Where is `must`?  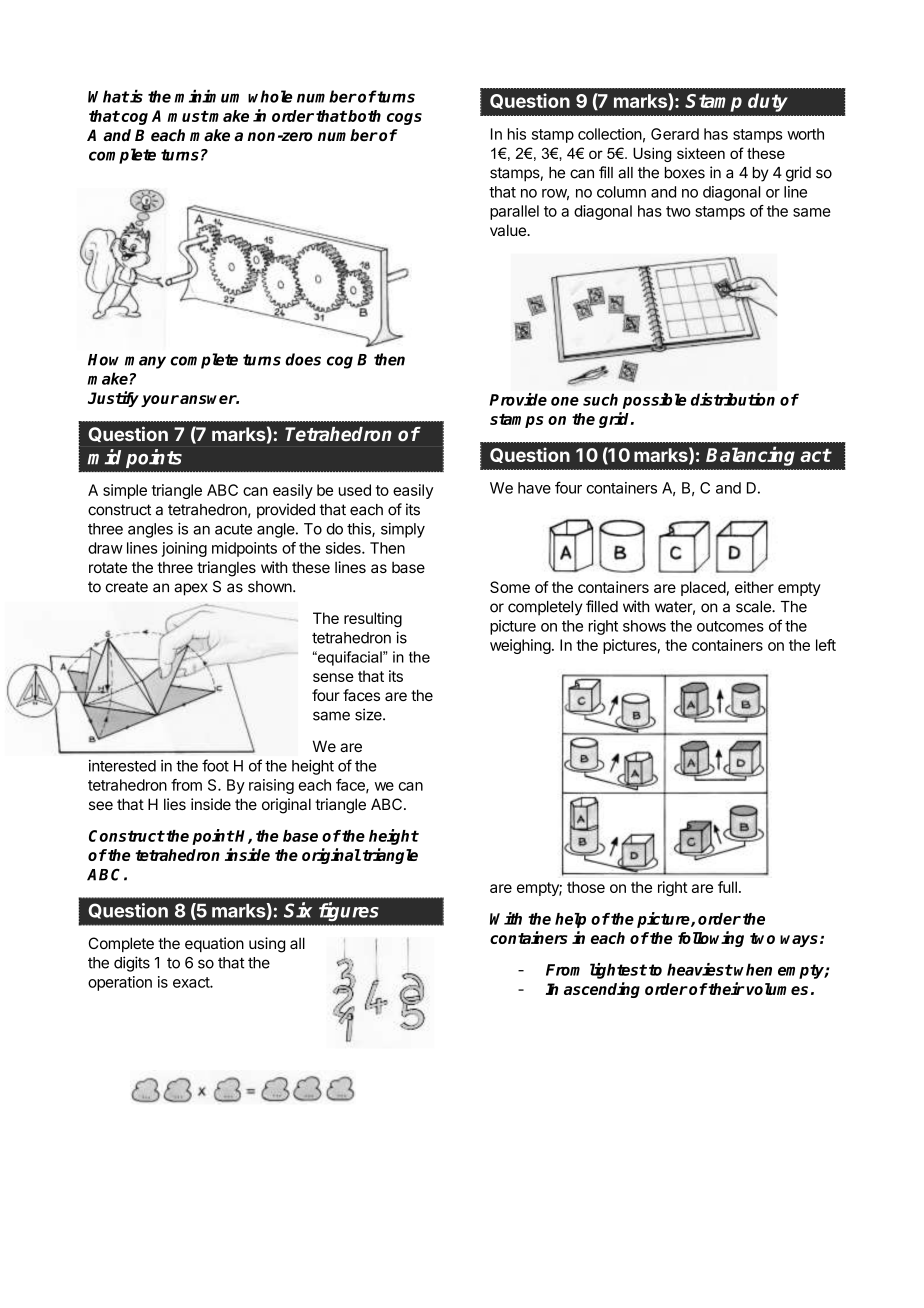 must is located at coordinates (188, 116).
